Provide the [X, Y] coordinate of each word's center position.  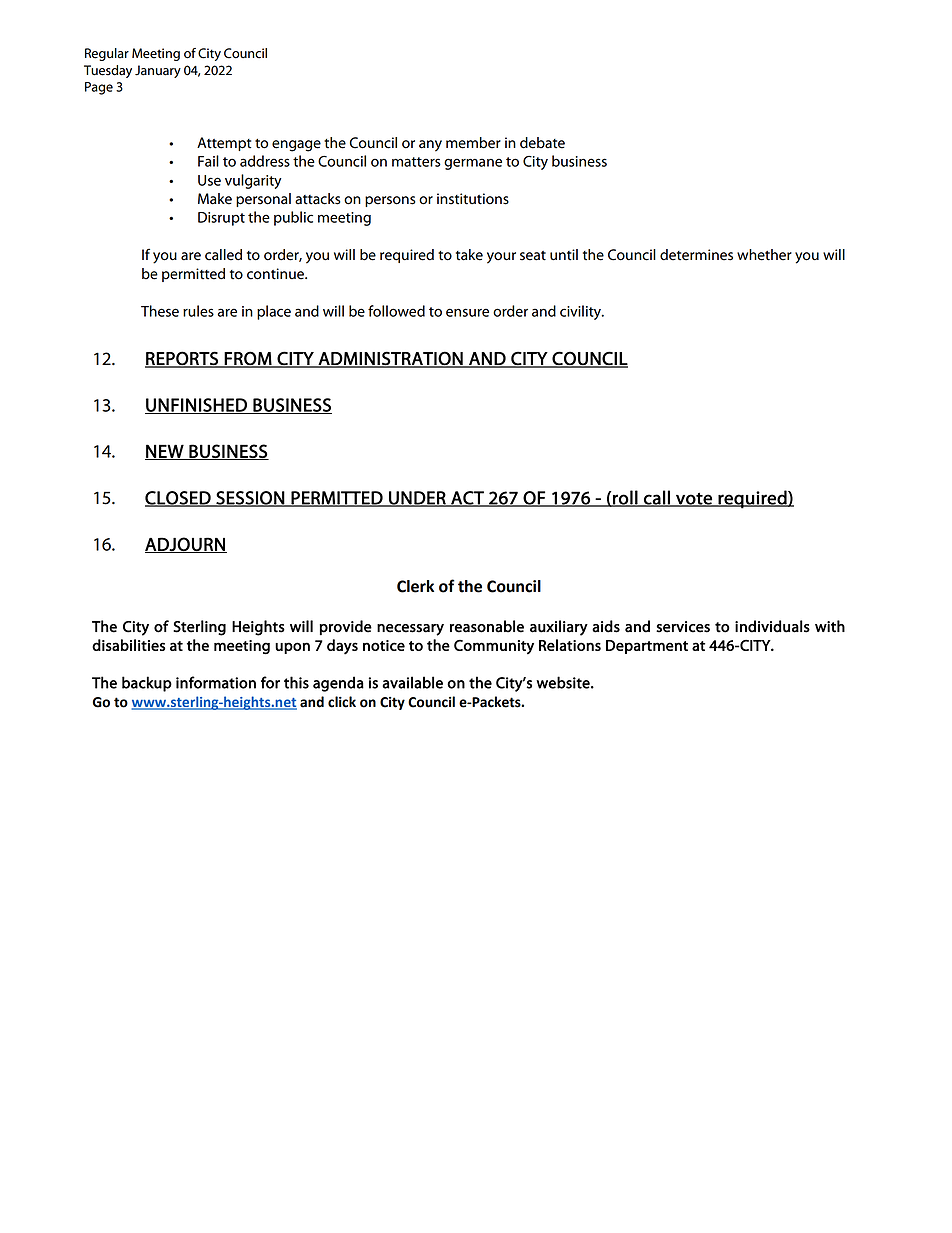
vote [694, 499]
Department [647, 647]
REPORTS [182, 359]
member [473, 143]
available [412, 682]
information [216, 682]
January [158, 71]
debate [542, 143]
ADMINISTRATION [390, 359]
